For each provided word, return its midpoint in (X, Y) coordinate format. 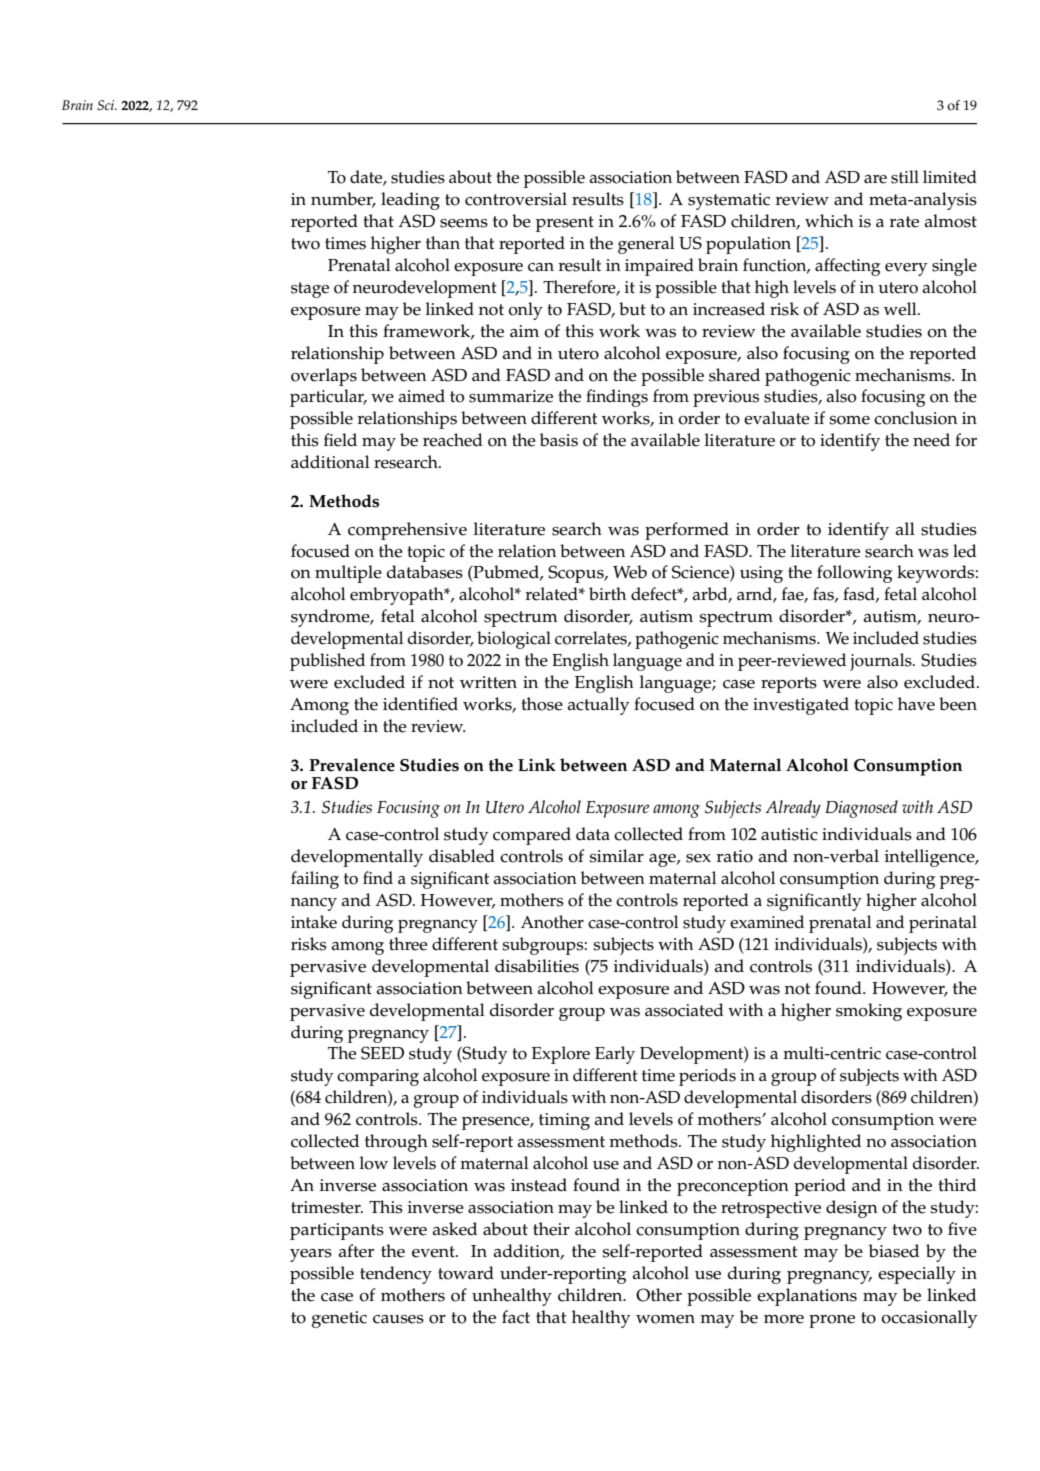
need (931, 440)
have (916, 704)
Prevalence (352, 765)
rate (904, 222)
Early (615, 1055)
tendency (396, 1275)
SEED (382, 1053)
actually (599, 706)
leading (410, 201)
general (646, 245)
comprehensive (407, 531)
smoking (869, 1012)
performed (687, 531)
